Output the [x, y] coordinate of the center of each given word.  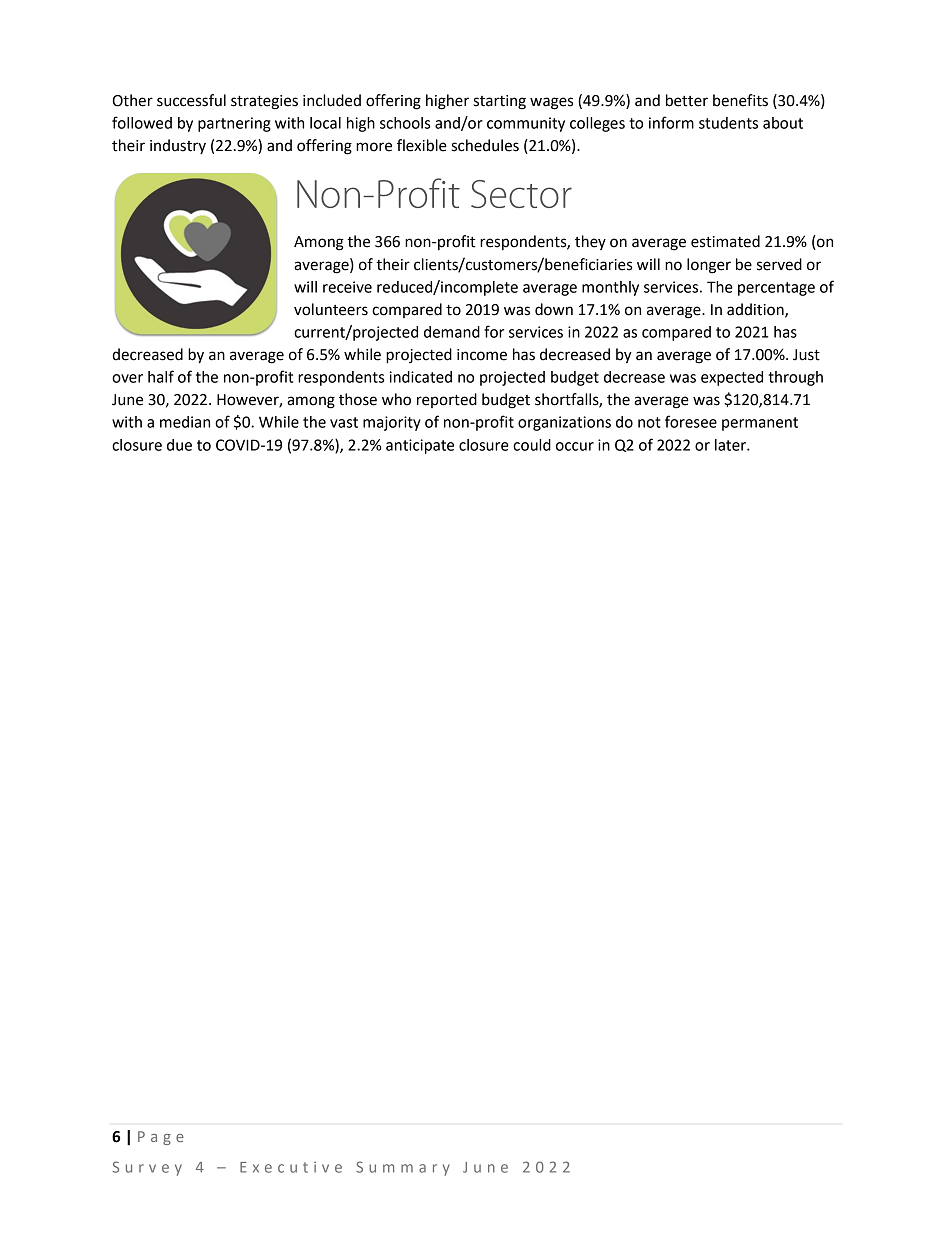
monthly [610, 288]
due [179, 445]
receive [347, 287]
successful [191, 100]
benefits [740, 100]
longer [709, 266]
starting [499, 102]
